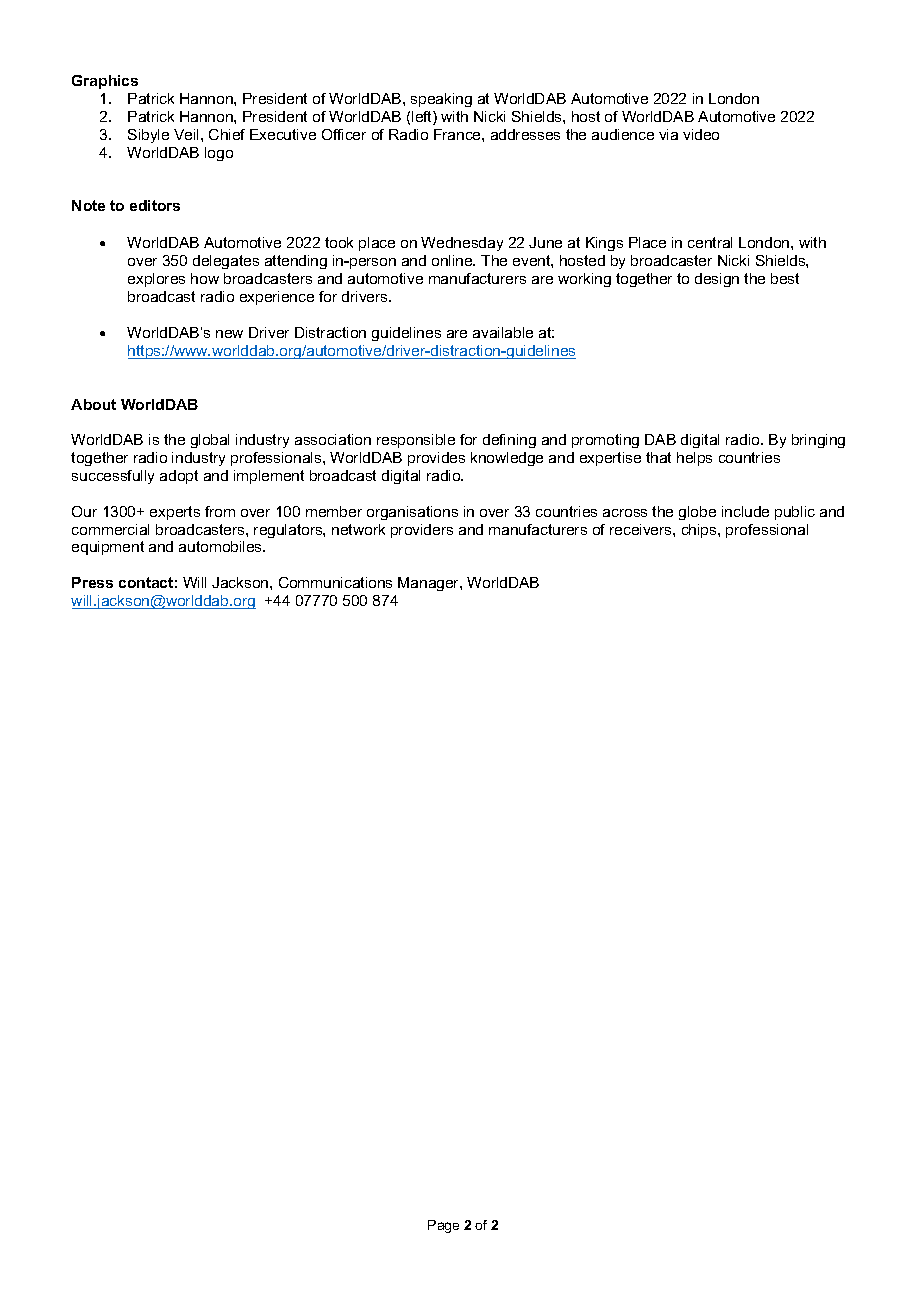 Image resolution: width=924 pixels, height=1308 pixels. Describe the element at coordinates (700, 531) in the screenshot. I see `chips` at that location.
